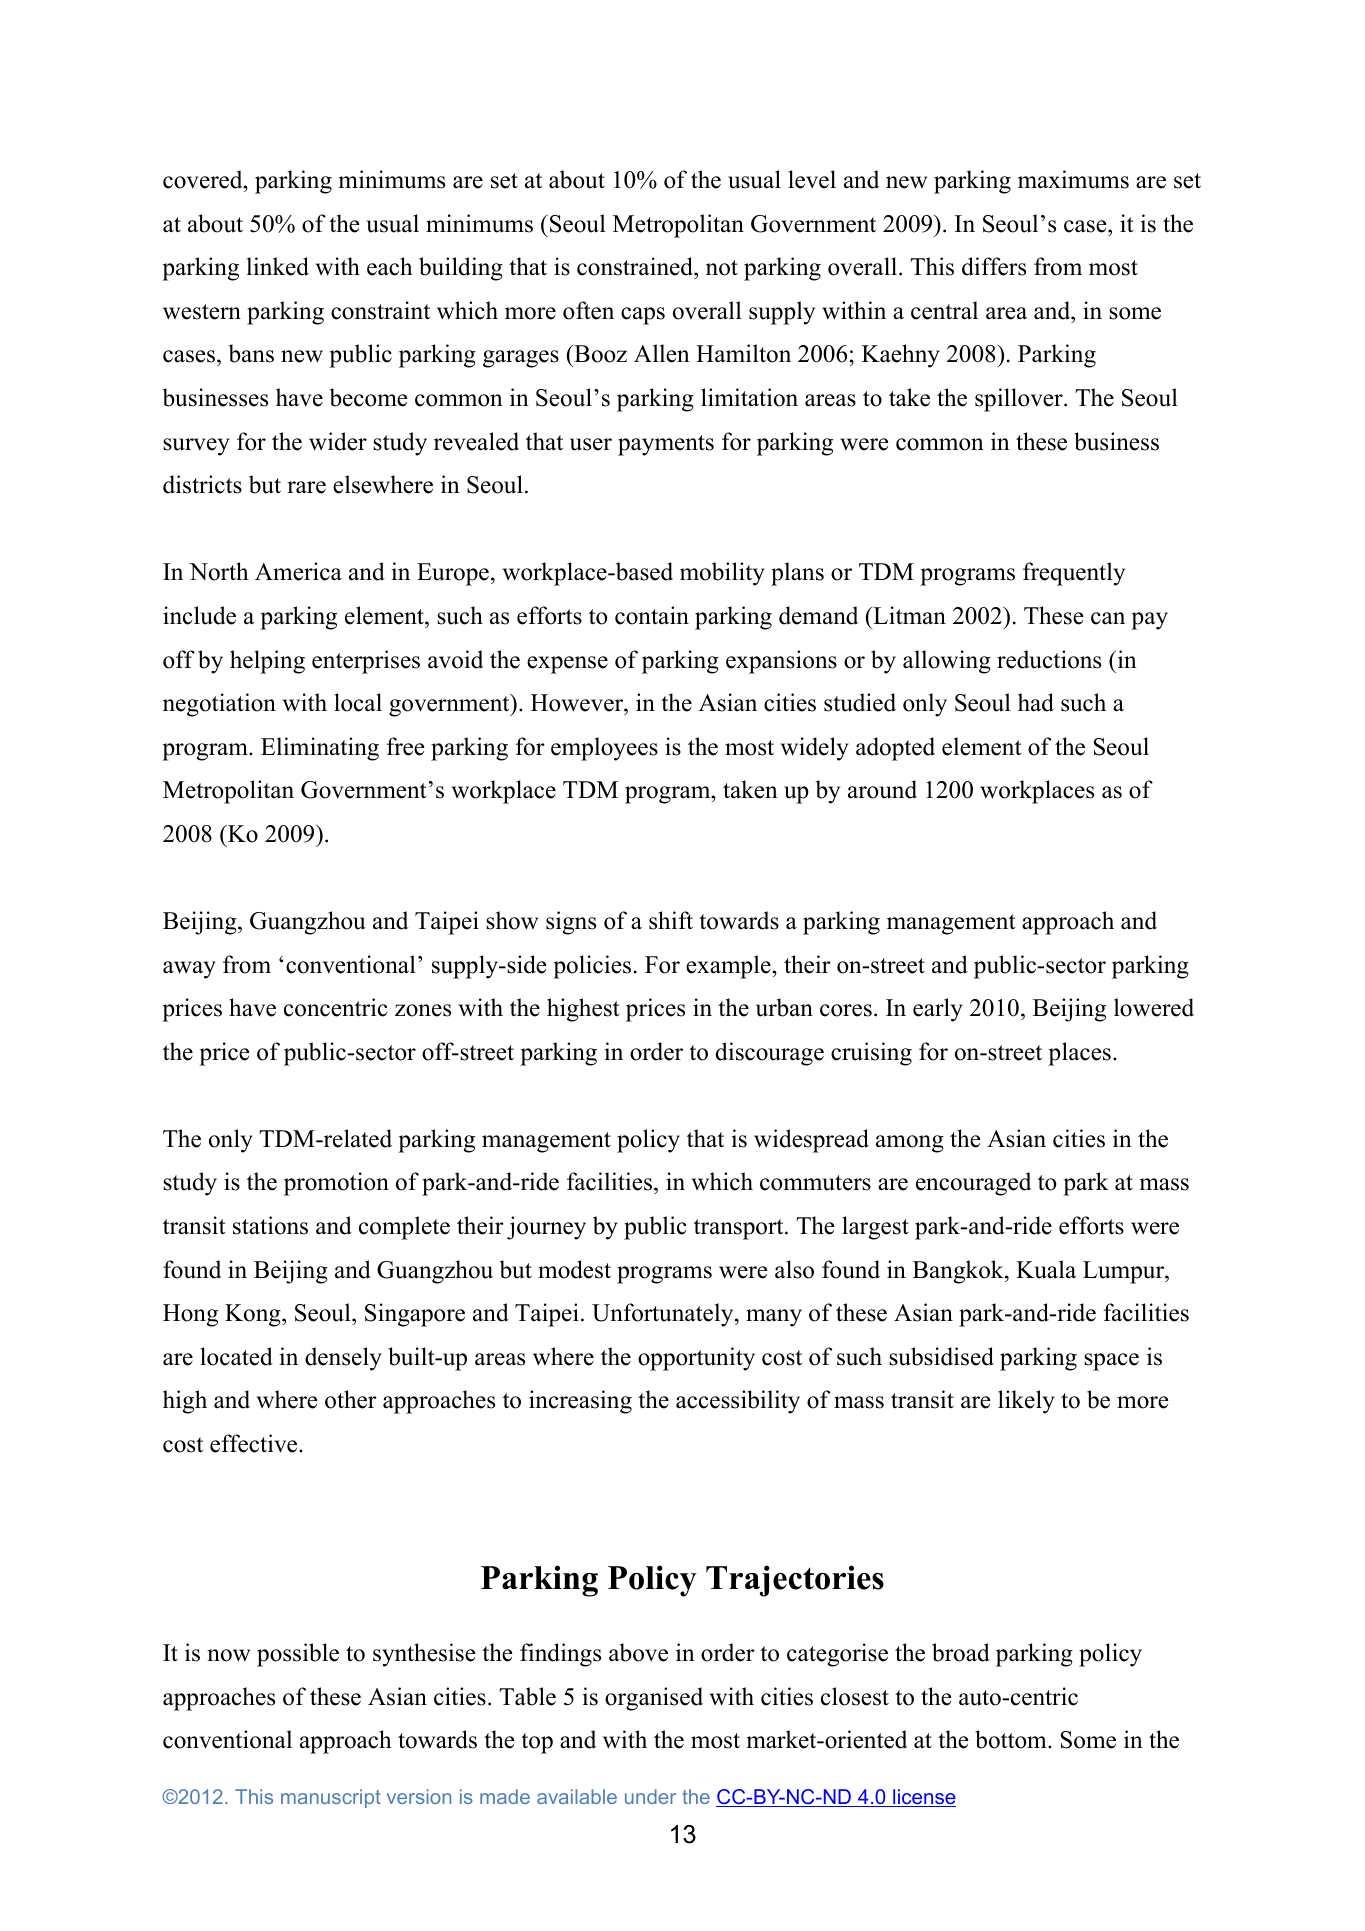 Image resolution: width=1365 pixels, height=1931 pixels. What do you see at coordinates (320, 749) in the screenshot?
I see `Eliminating` at bounding box center [320, 749].
